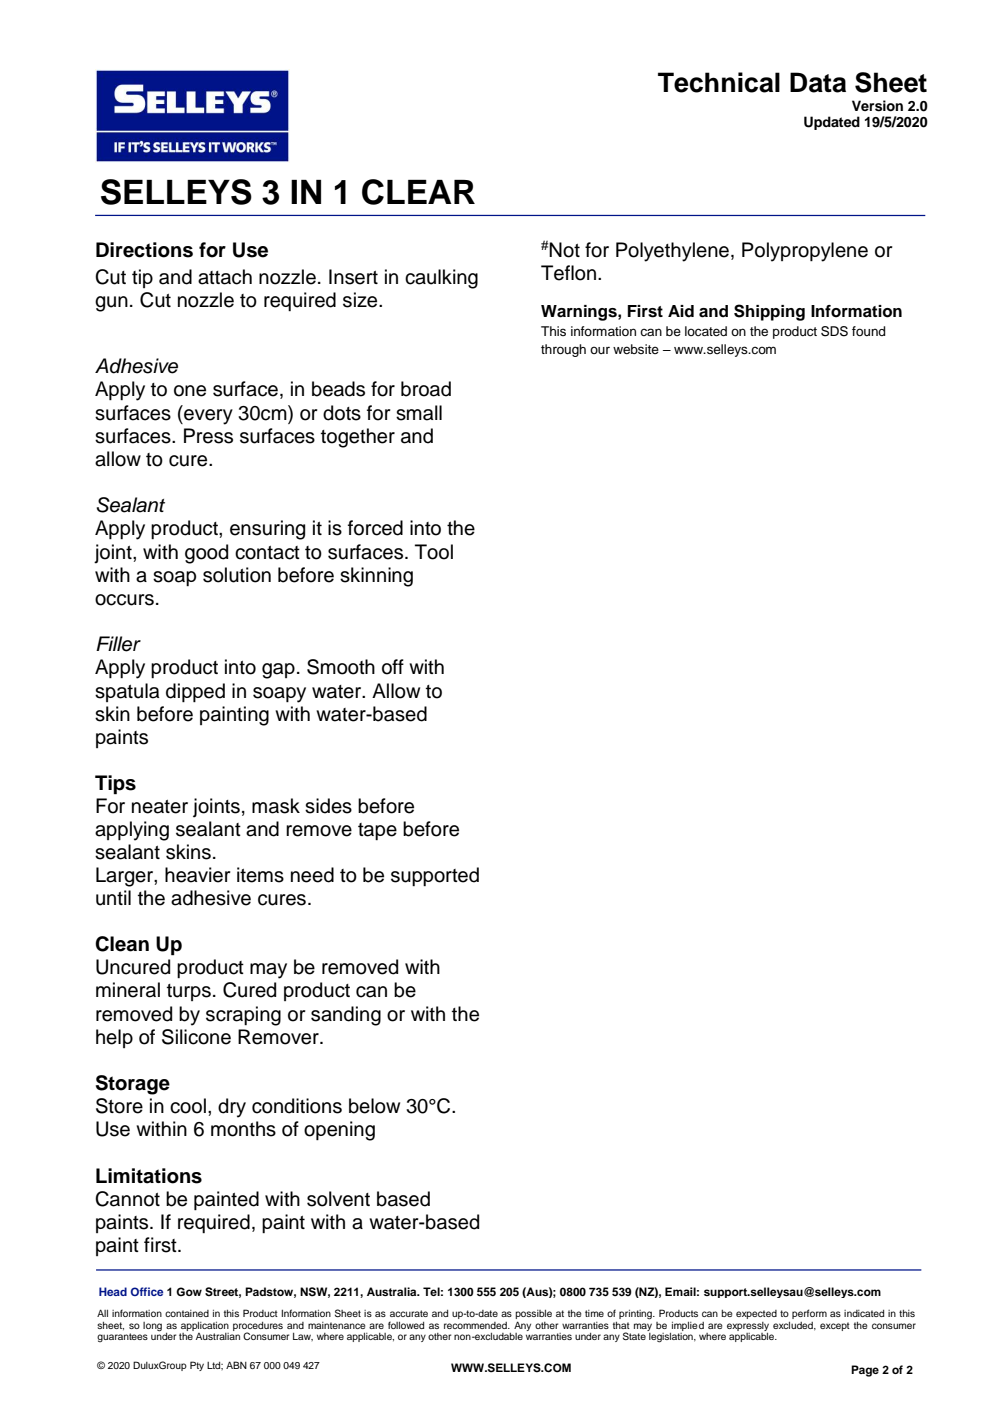 The height and width of the document is (1413, 999). I want to click on CLEAR, so click(418, 192).
